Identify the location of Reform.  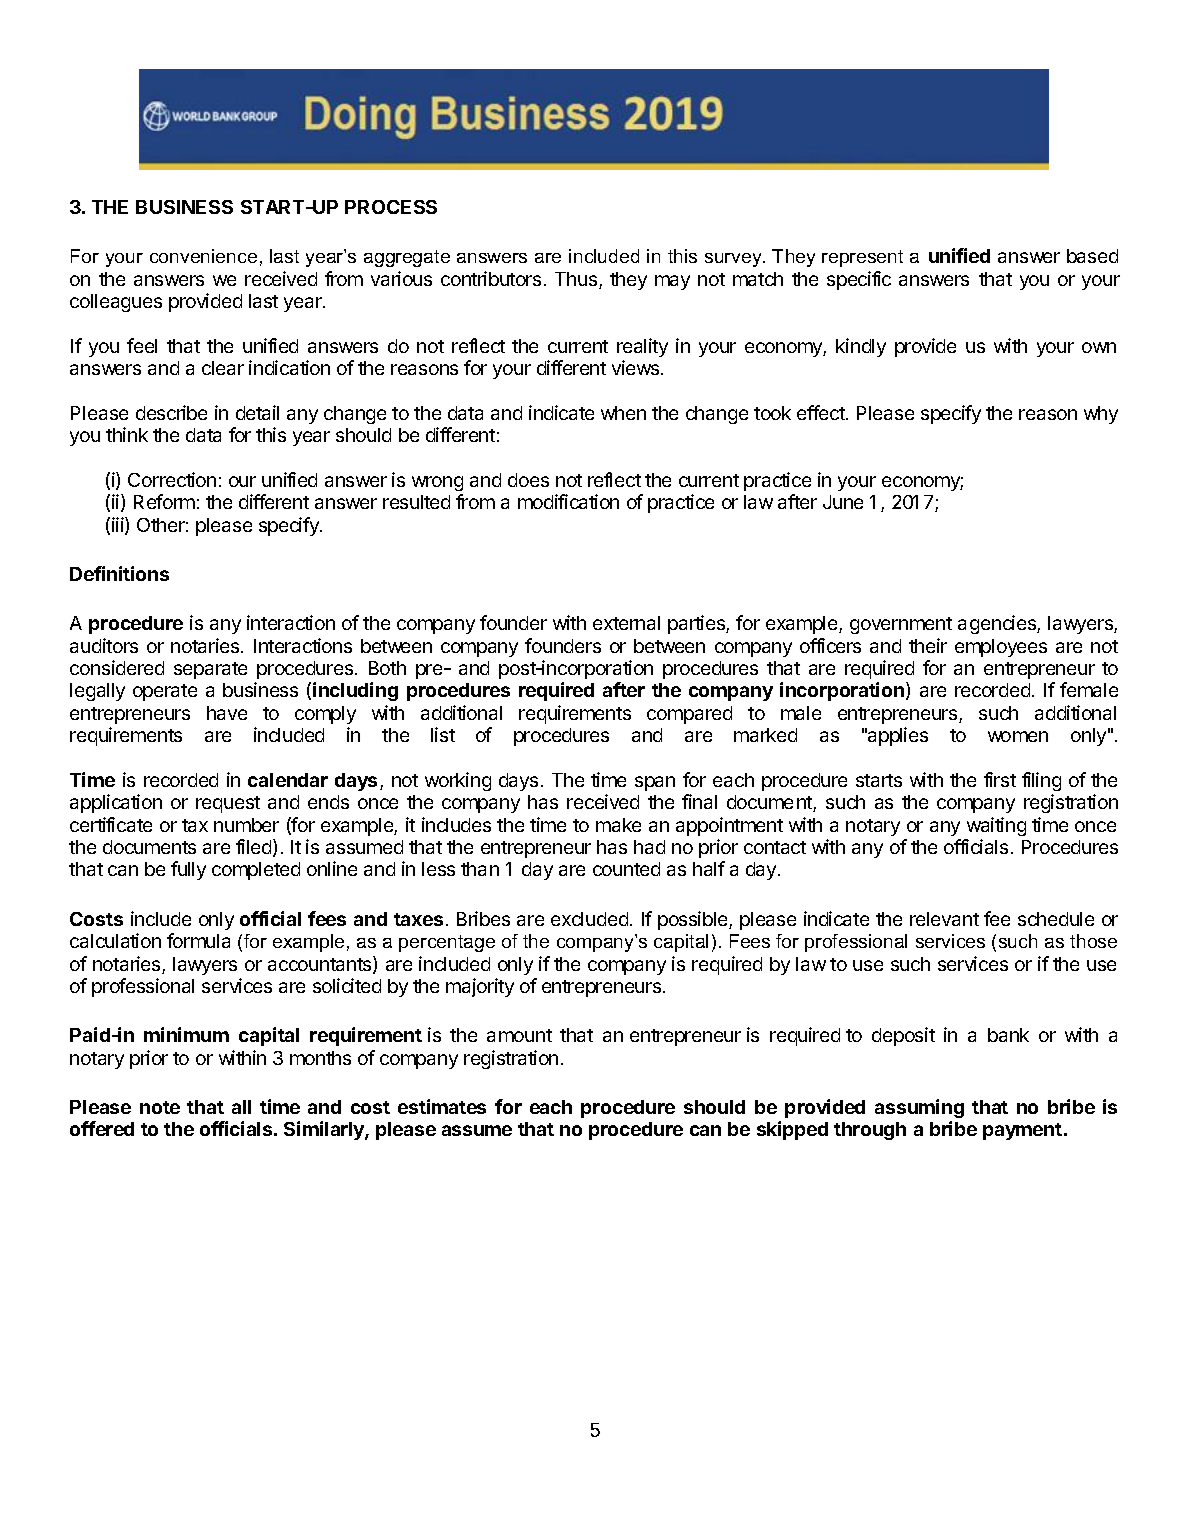
(164, 501).
